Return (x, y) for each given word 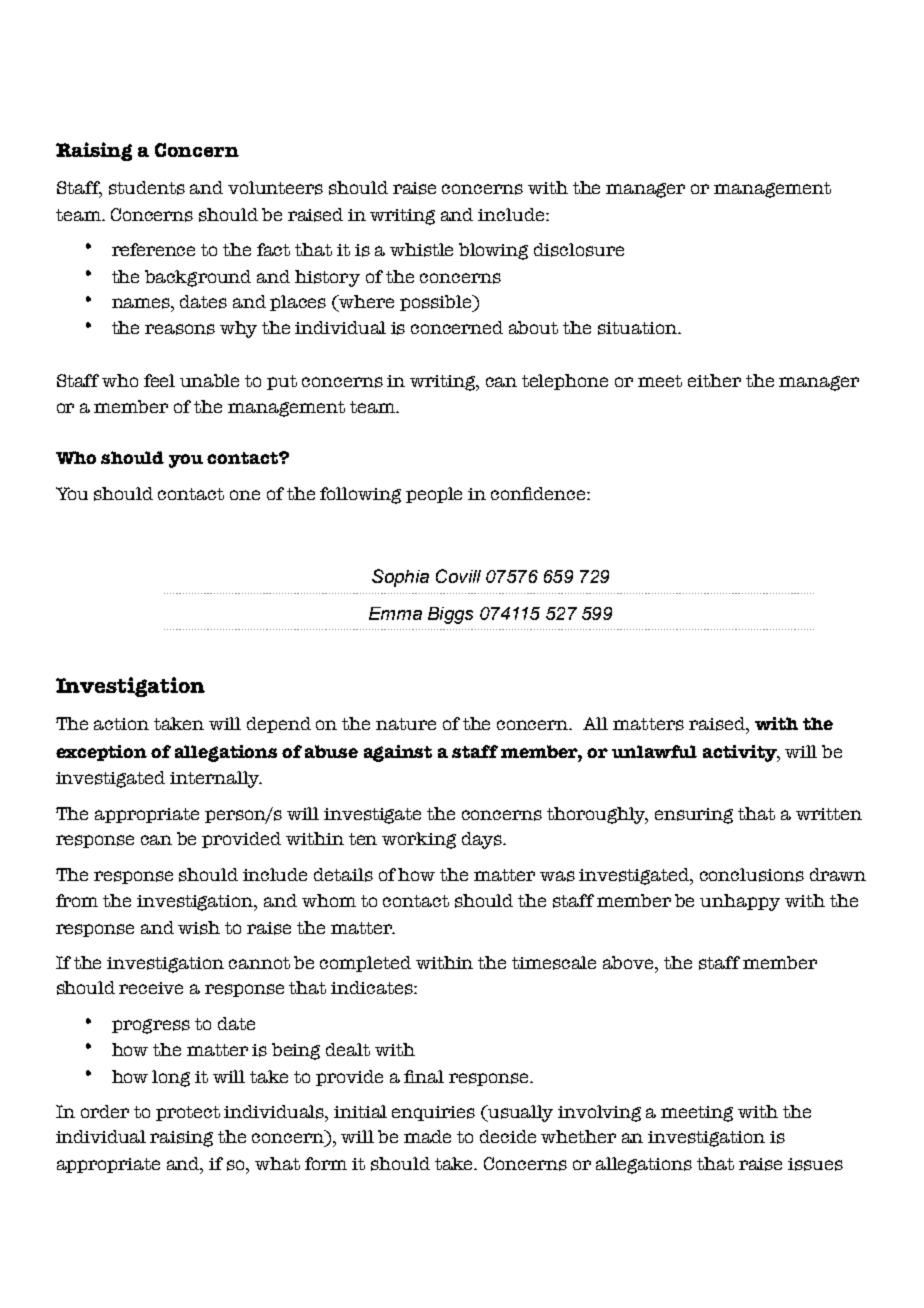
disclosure (579, 250)
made (427, 1136)
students (147, 188)
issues (815, 1164)
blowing (493, 251)
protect (188, 1113)
